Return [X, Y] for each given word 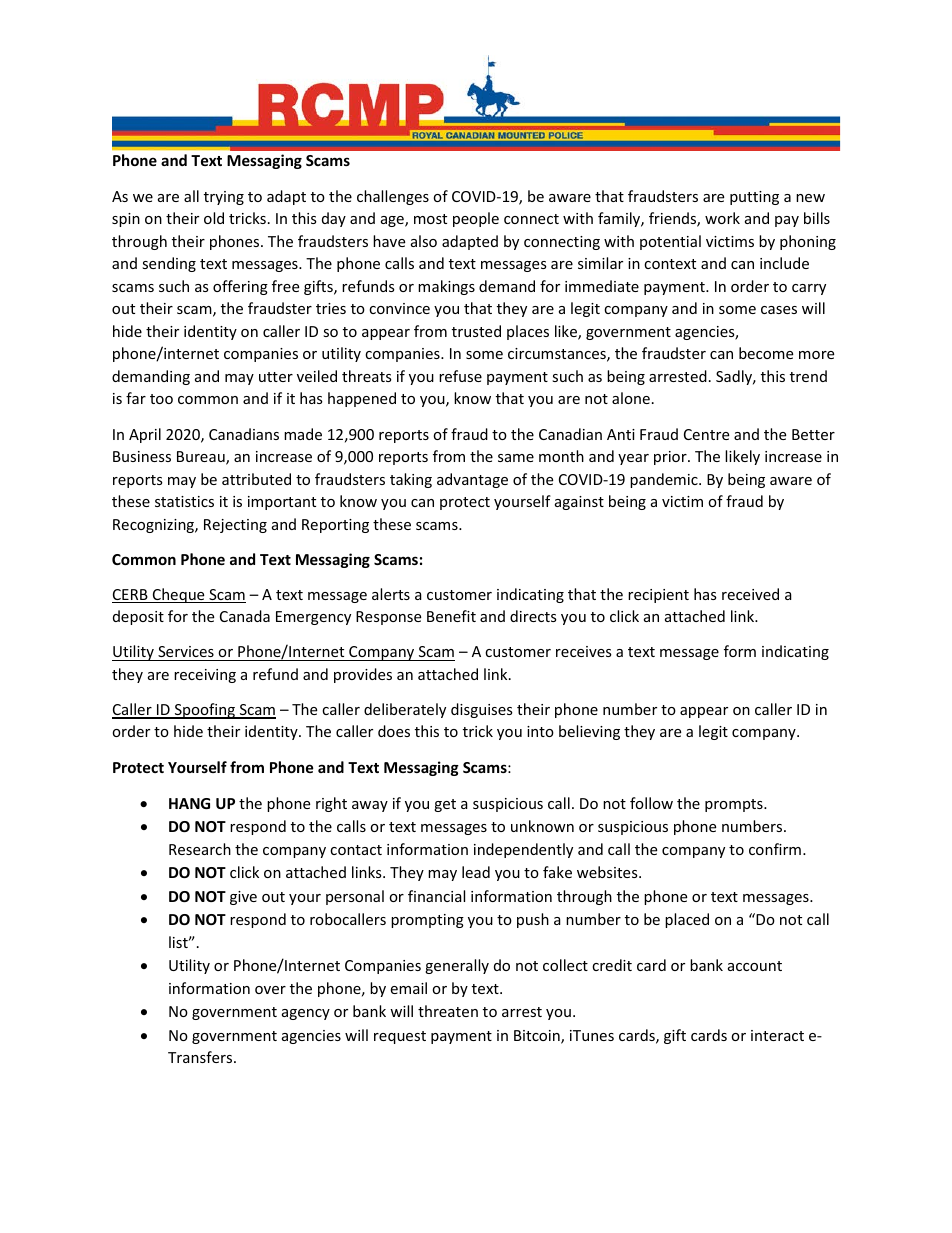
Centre [706, 434]
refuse [460, 376]
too [161, 399]
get [445, 805]
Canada [245, 616]
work [722, 218]
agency [306, 1014]
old [214, 218]
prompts [735, 805]
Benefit [451, 616]
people [476, 219]
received [750, 594]
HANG [189, 803]
